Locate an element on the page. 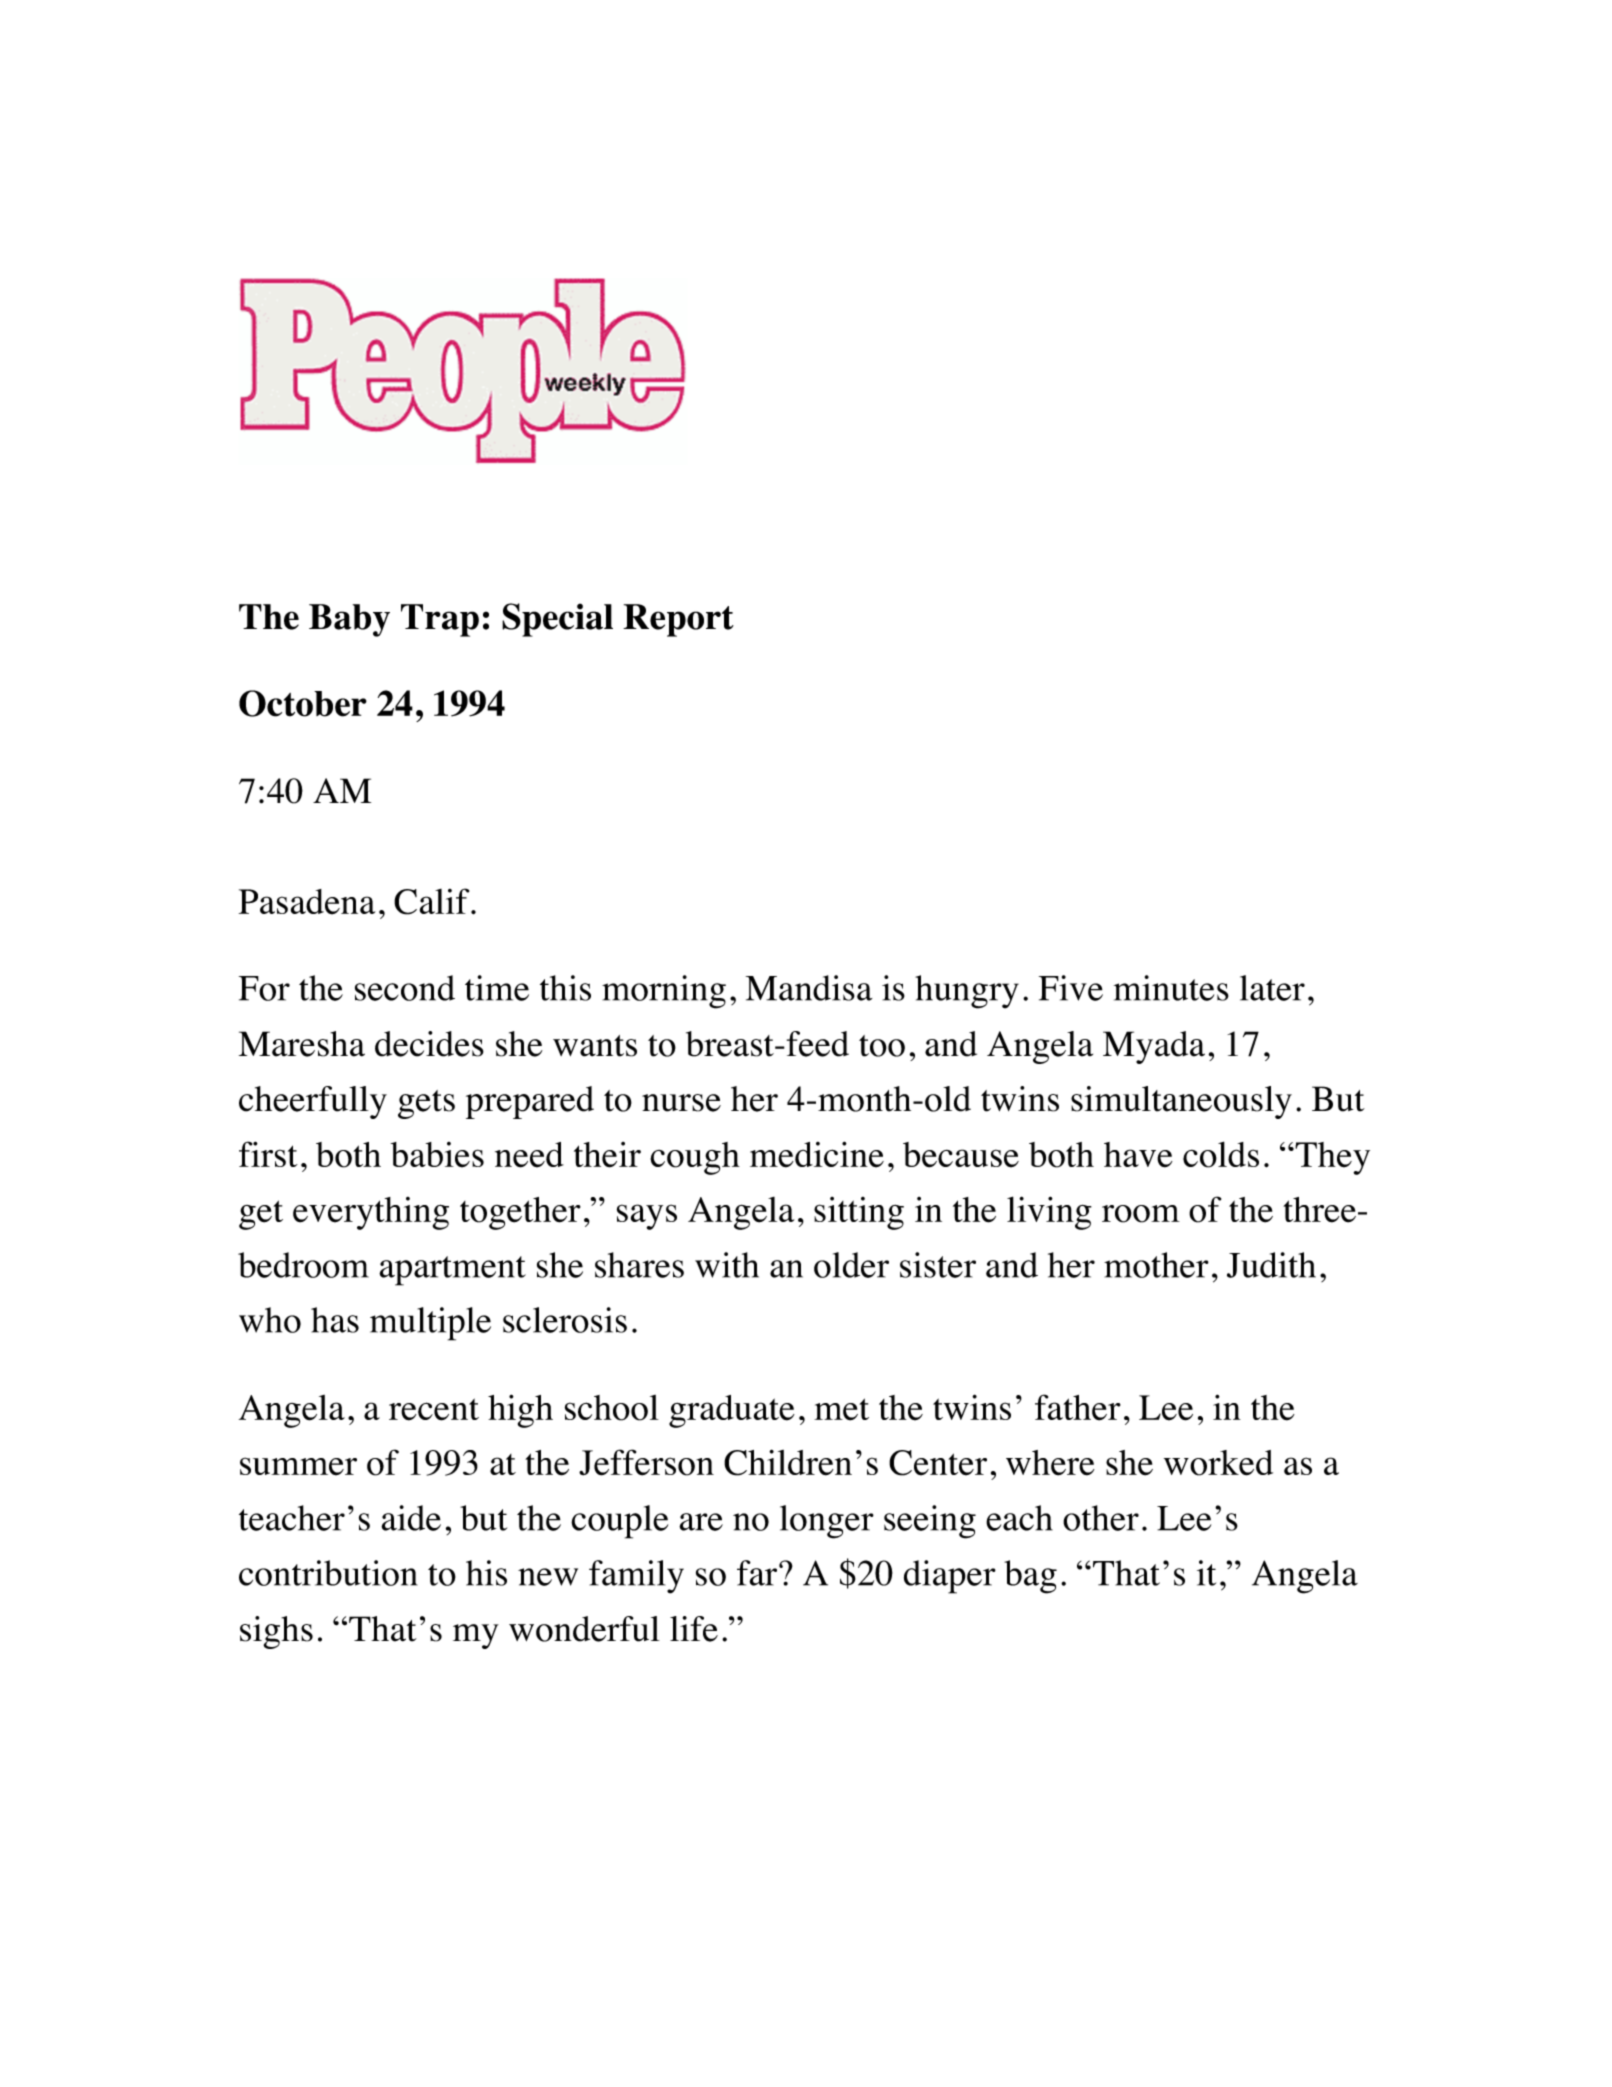 Image resolution: width=1612 pixels, height=2087 pixels. gets is located at coordinates (426, 1104).
